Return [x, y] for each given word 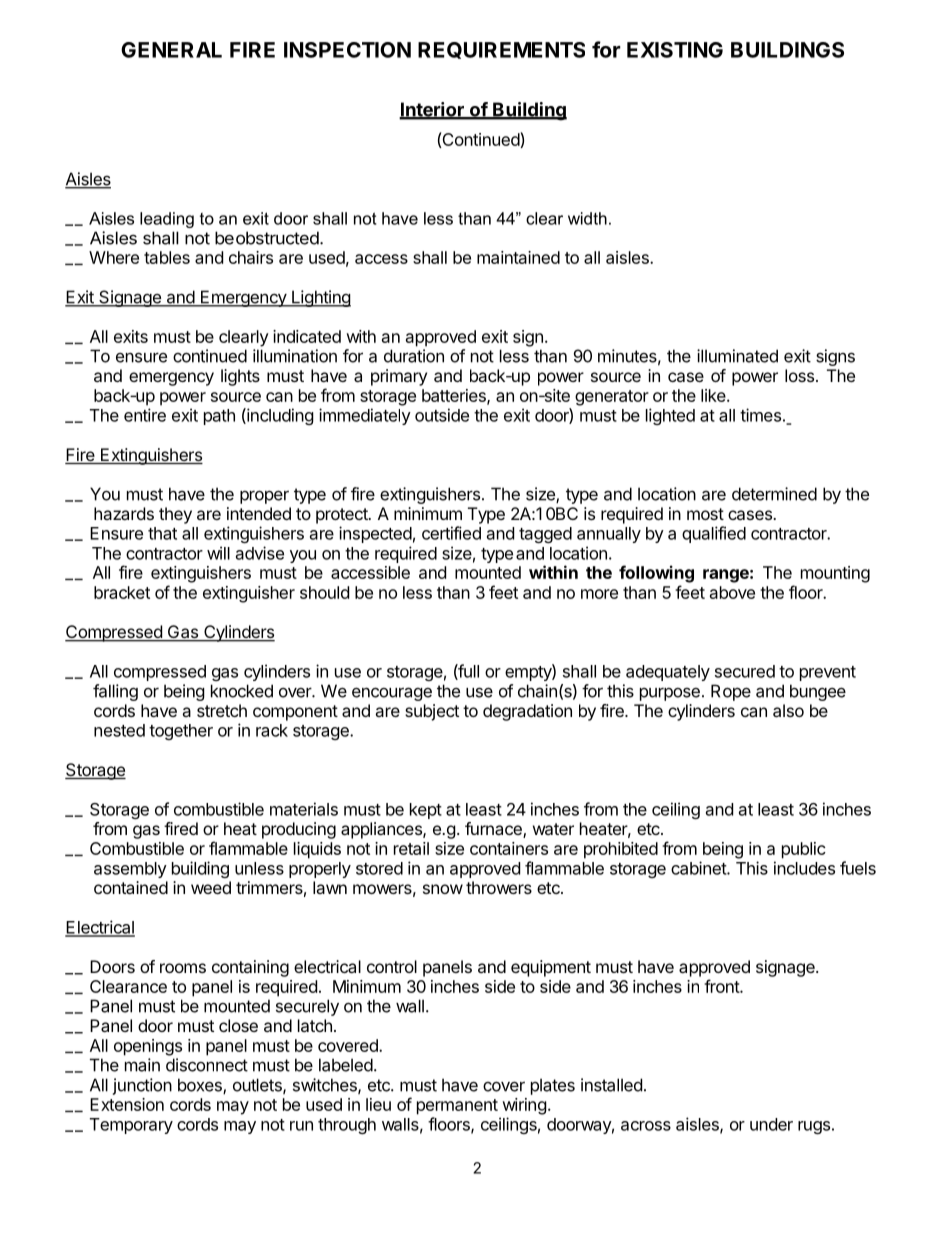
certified [451, 533]
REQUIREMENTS [501, 50]
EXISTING [675, 50]
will [218, 553]
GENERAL [171, 50]
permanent [457, 1107]
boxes [201, 1086]
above [732, 592]
